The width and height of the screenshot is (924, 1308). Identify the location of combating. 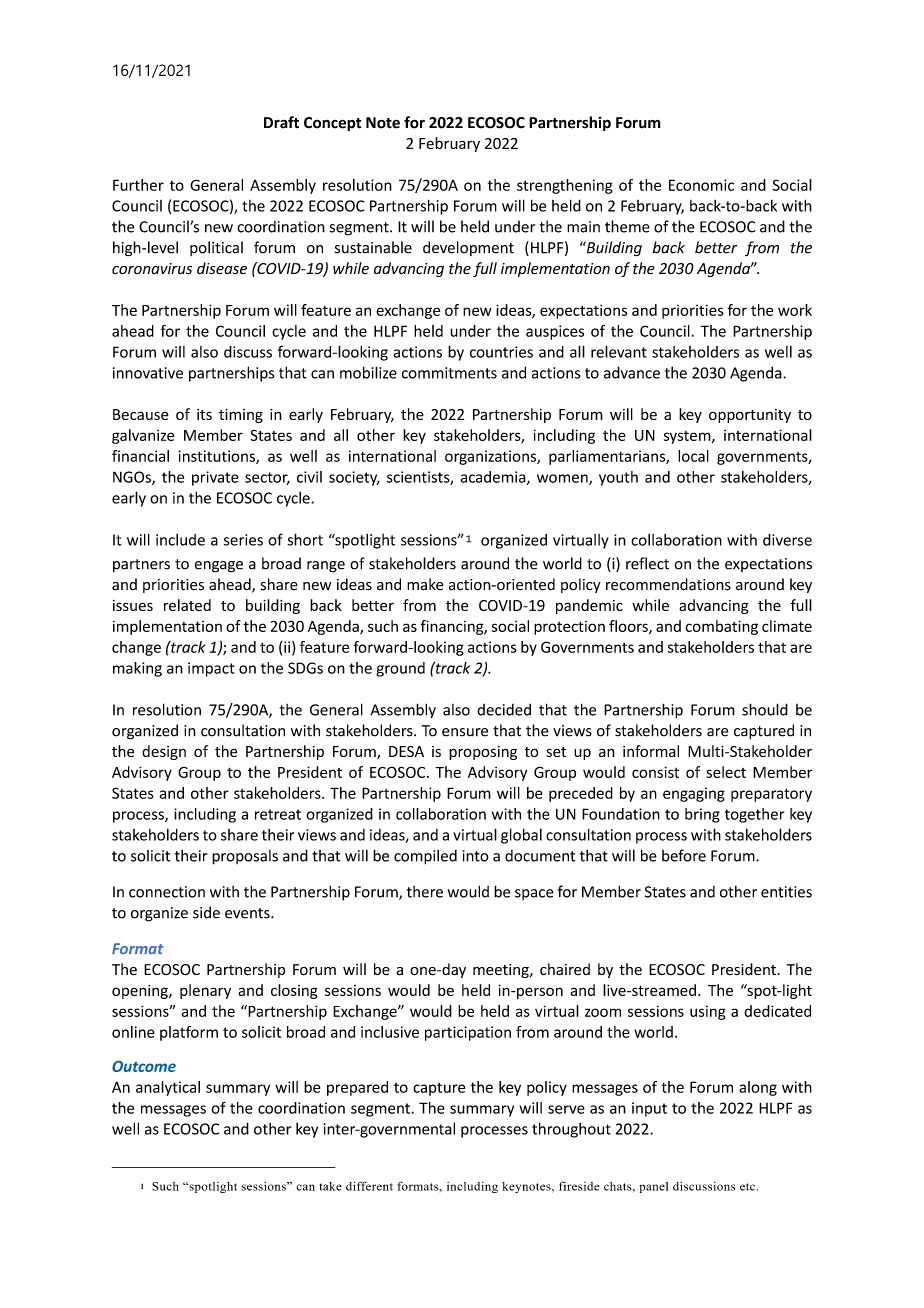
(721, 627).
